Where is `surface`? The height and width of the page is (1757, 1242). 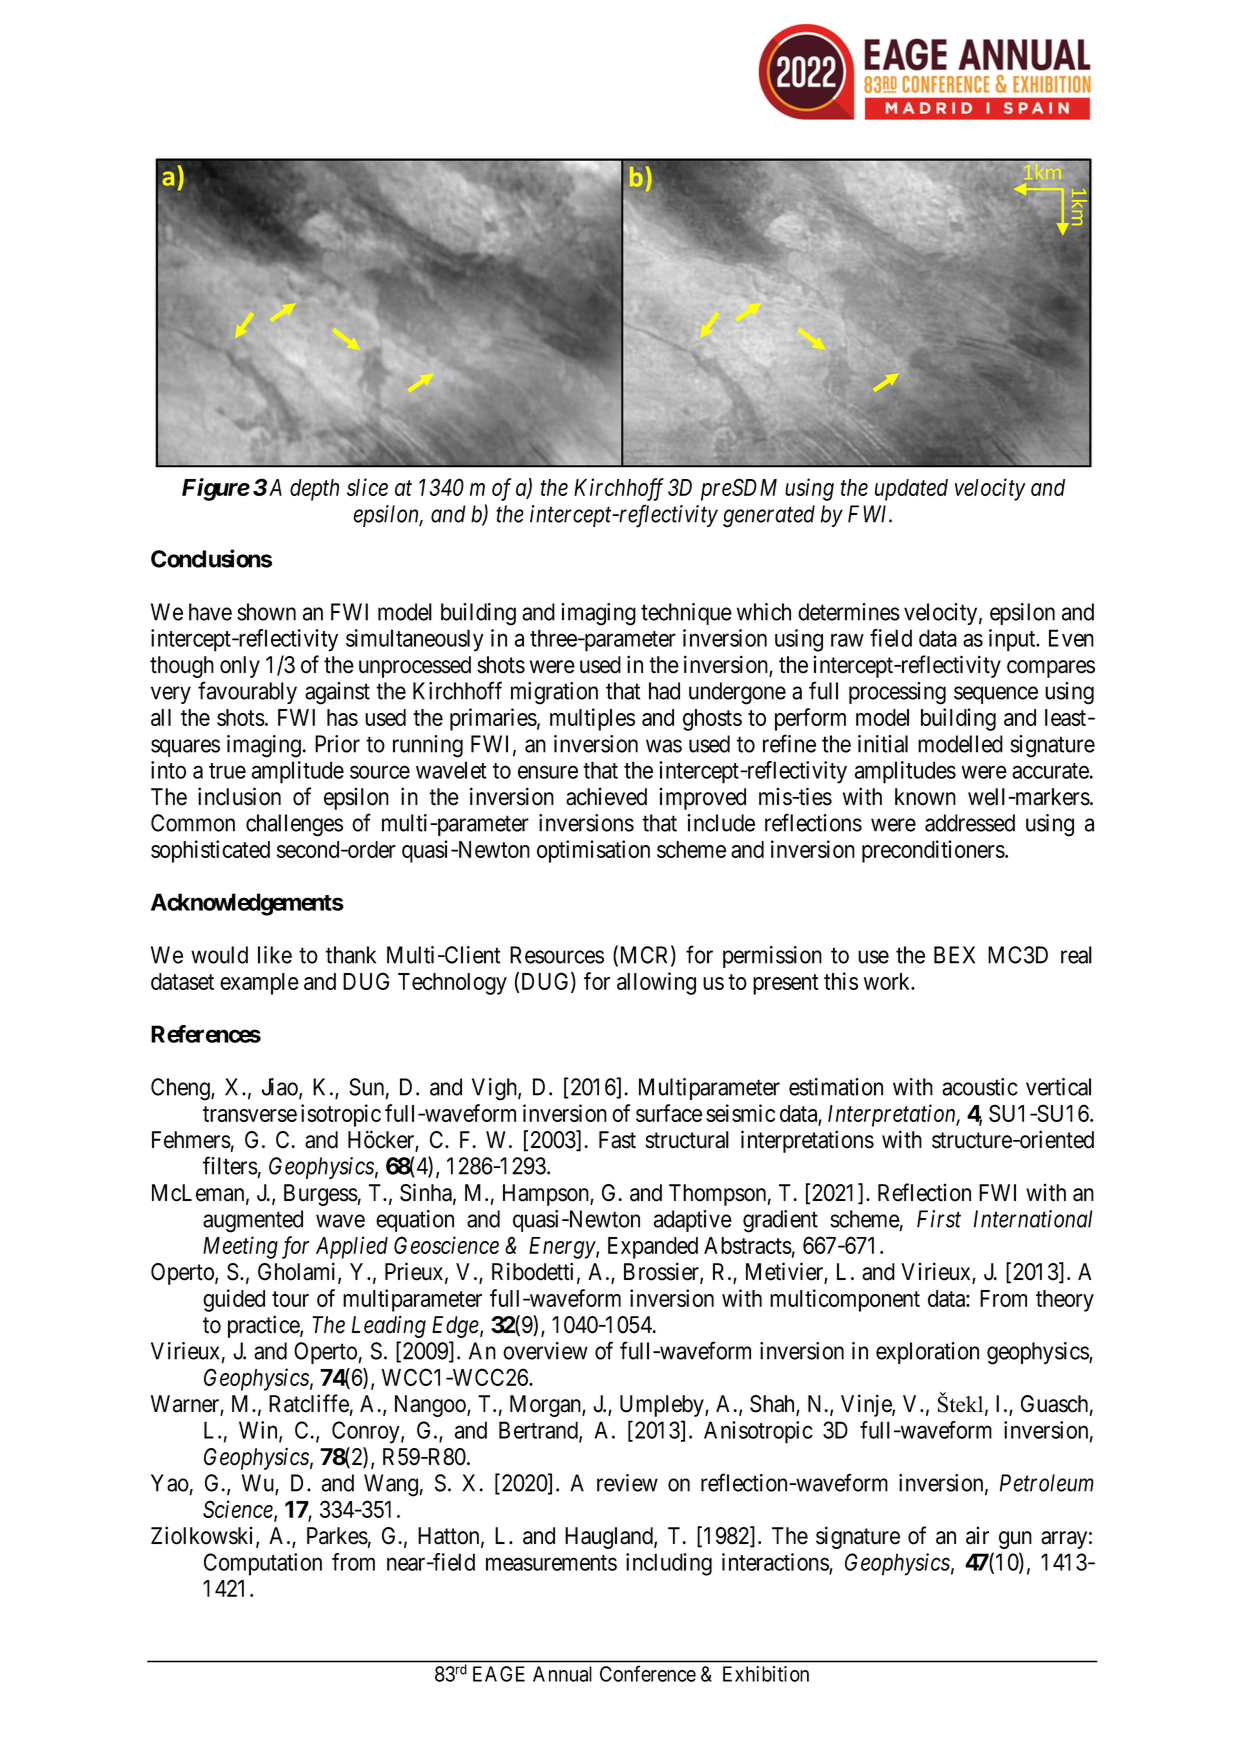
surface is located at coordinates (669, 1113).
